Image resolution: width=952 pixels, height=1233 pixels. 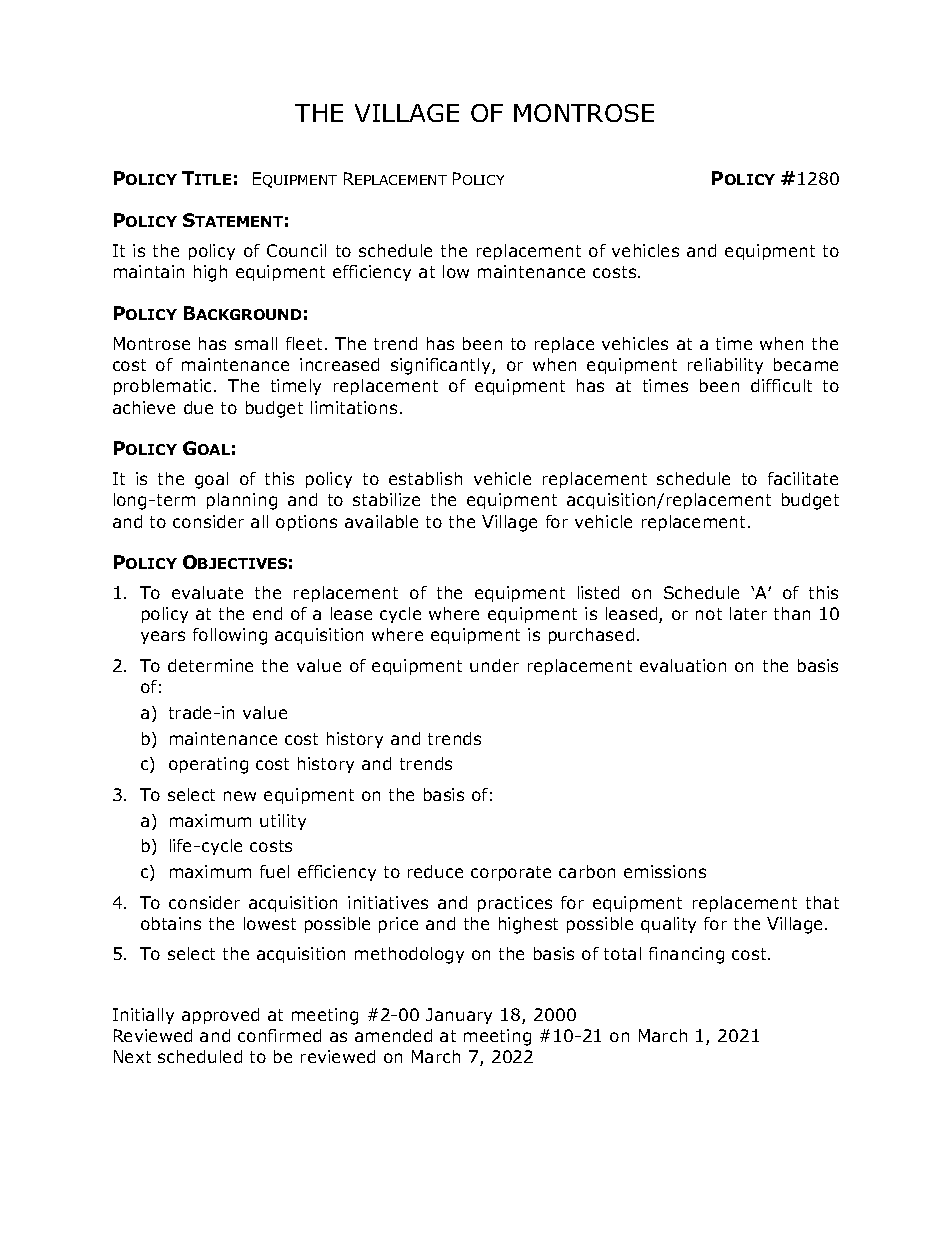 What do you see at coordinates (242, 501) in the screenshot?
I see `planning` at bounding box center [242, 501].
